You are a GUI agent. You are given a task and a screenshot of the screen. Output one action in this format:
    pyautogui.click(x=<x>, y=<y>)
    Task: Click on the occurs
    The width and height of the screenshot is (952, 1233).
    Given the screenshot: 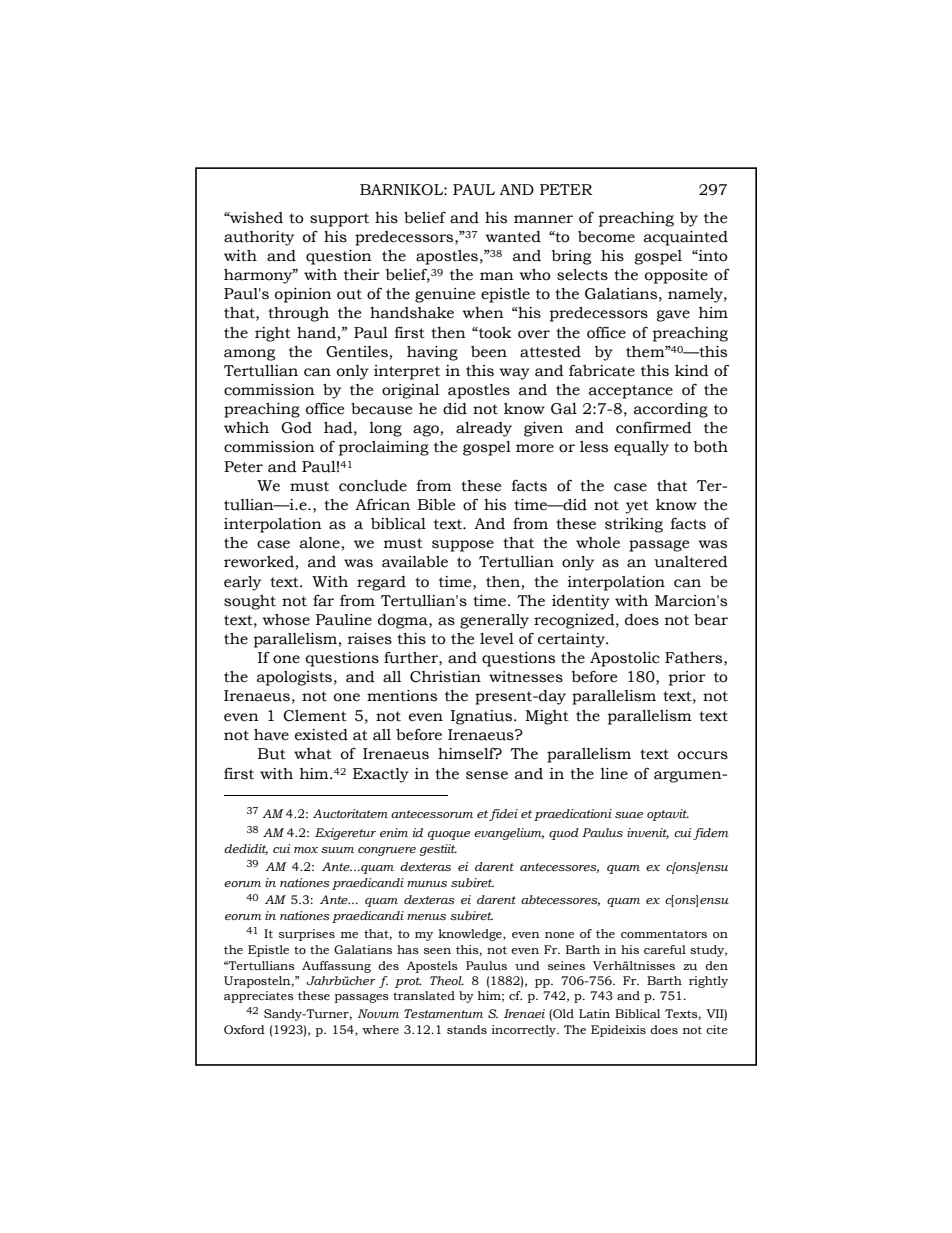 What is the action you would take?
    pyautogui.click(x=703, y=755)
